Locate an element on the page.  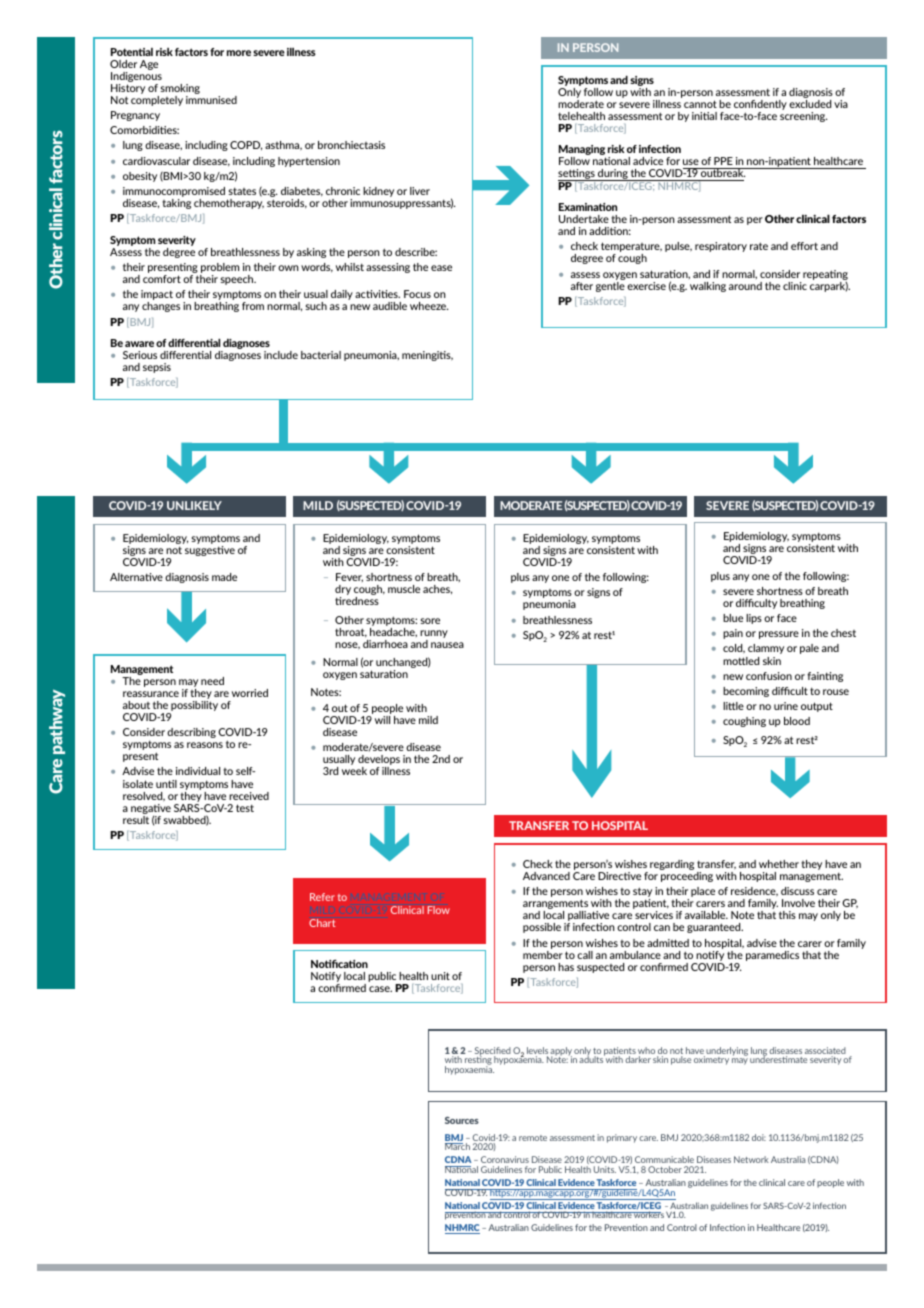
nausea is located at coordinates (447, 645).
